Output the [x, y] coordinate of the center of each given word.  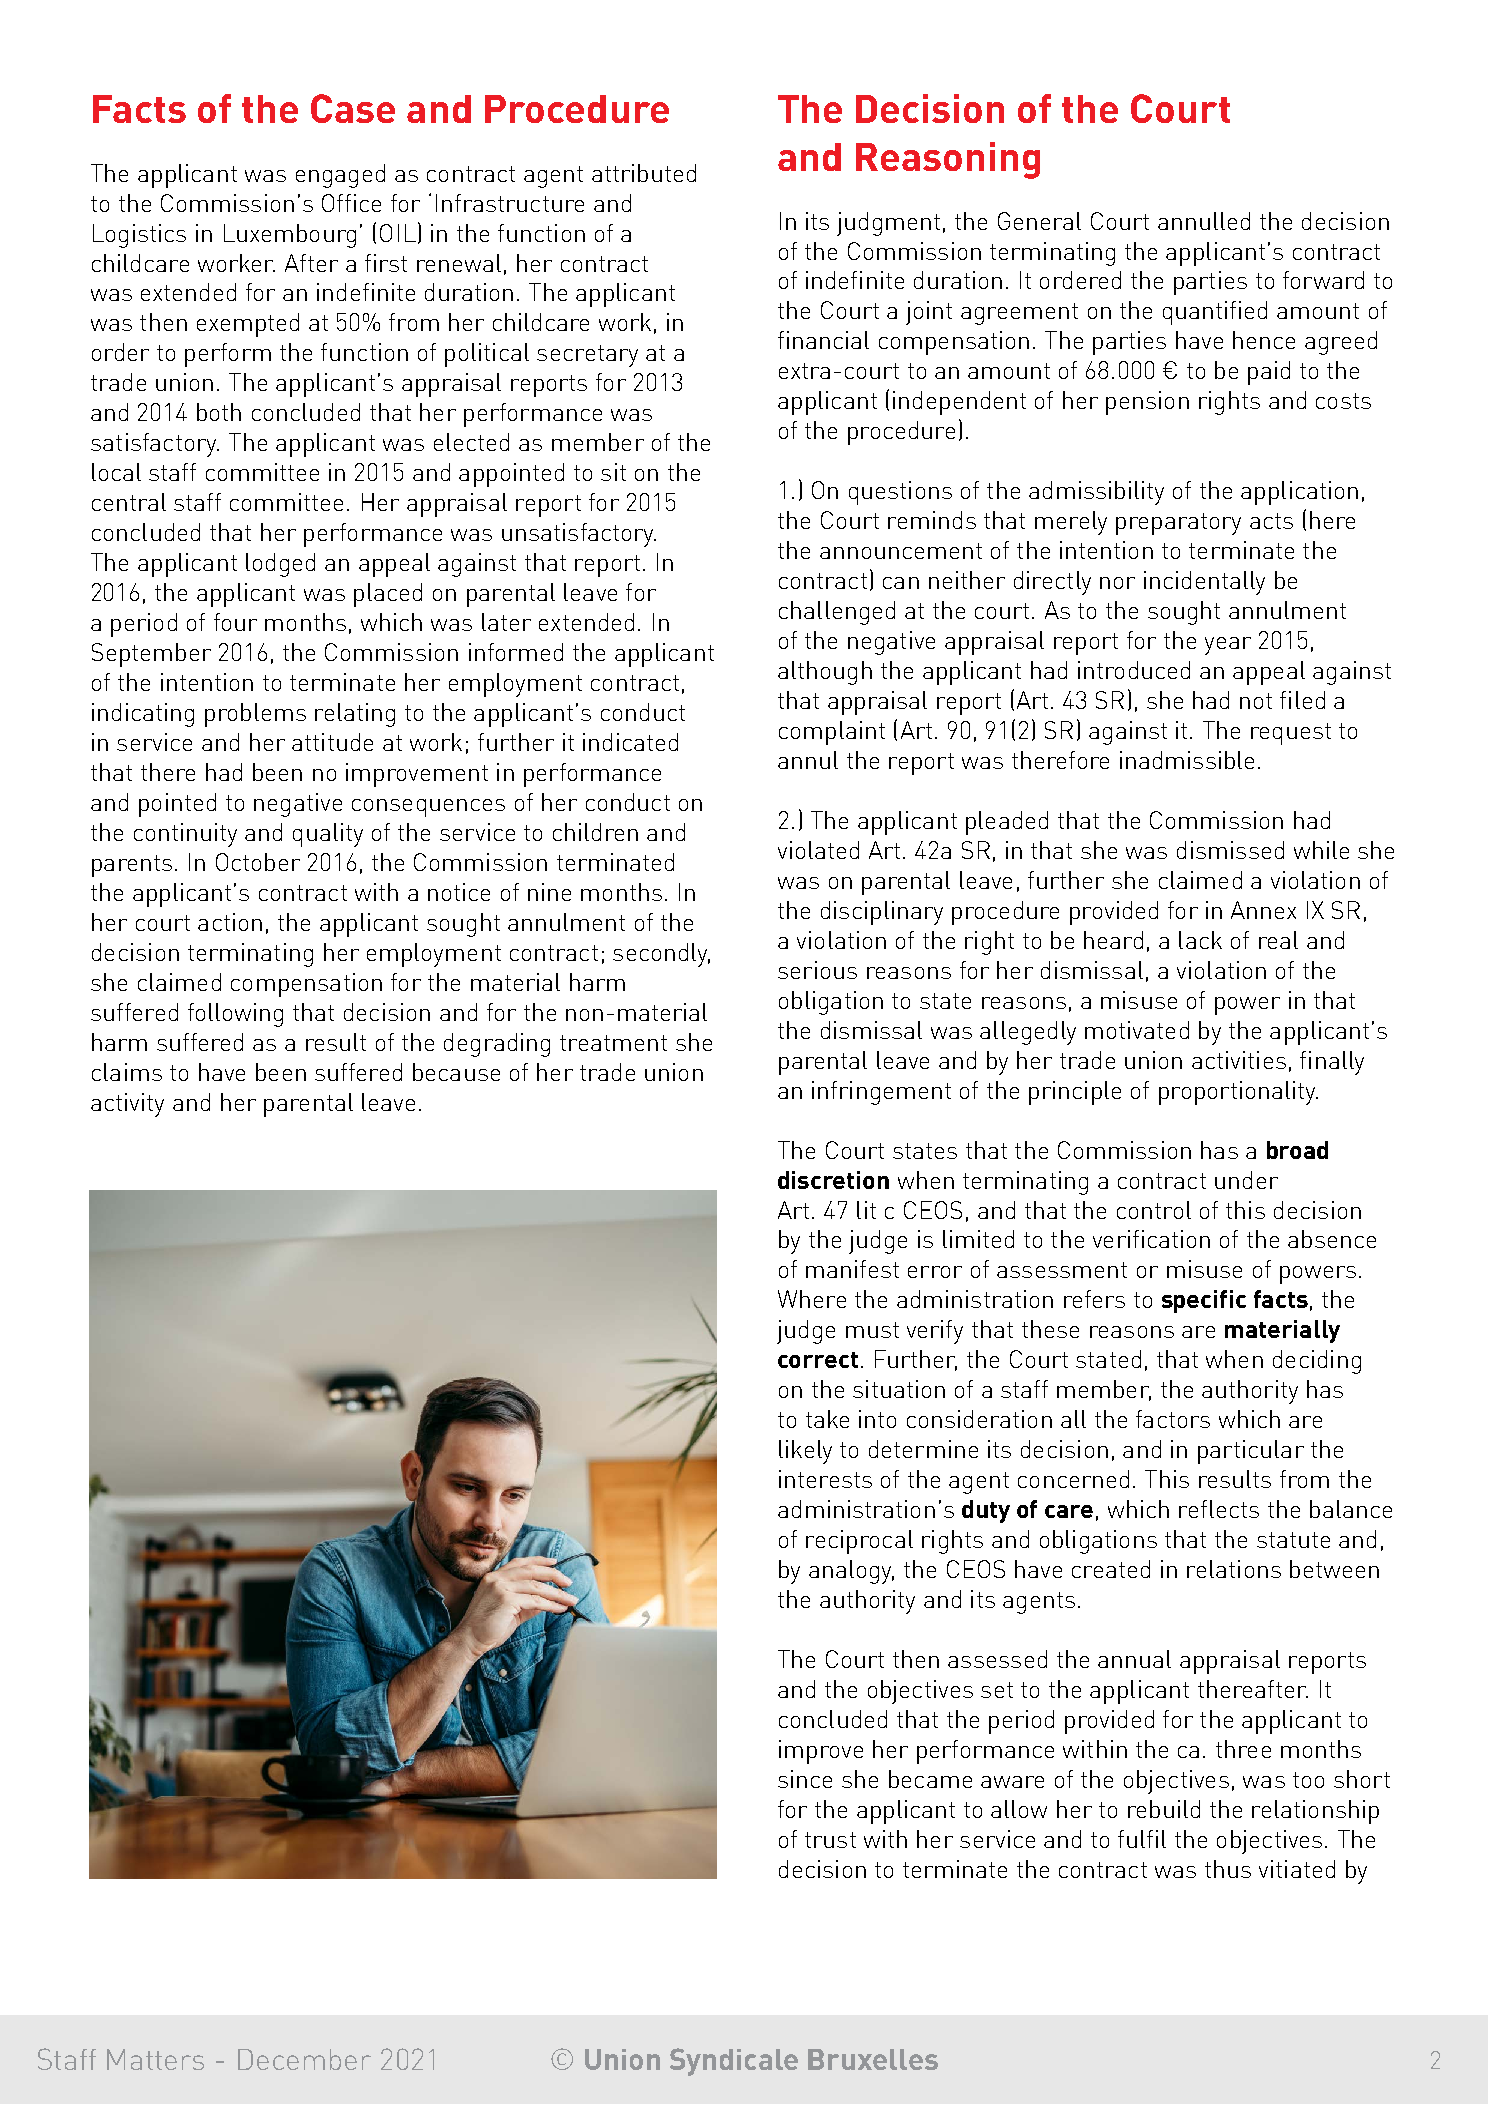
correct [818, 1360]
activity [127, 1105]
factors [1173, 1419]
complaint [832, 733]
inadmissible [1187, 760]
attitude [332, 742]
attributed [644, 173]
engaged [340, 176]
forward [1323, 280]
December [304, 2059]
